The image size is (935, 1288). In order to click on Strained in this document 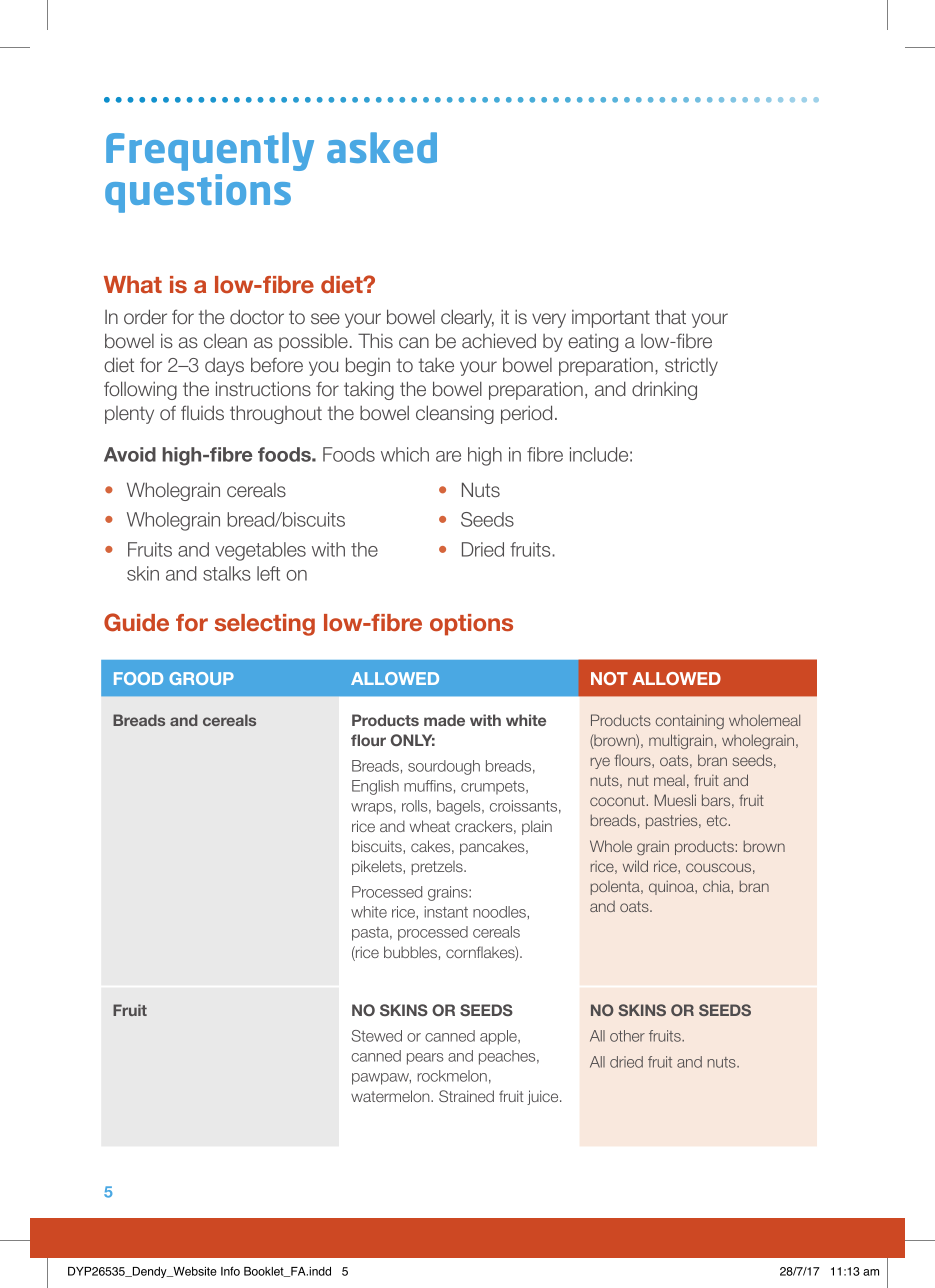, I will do `click(466, 1096)`.
